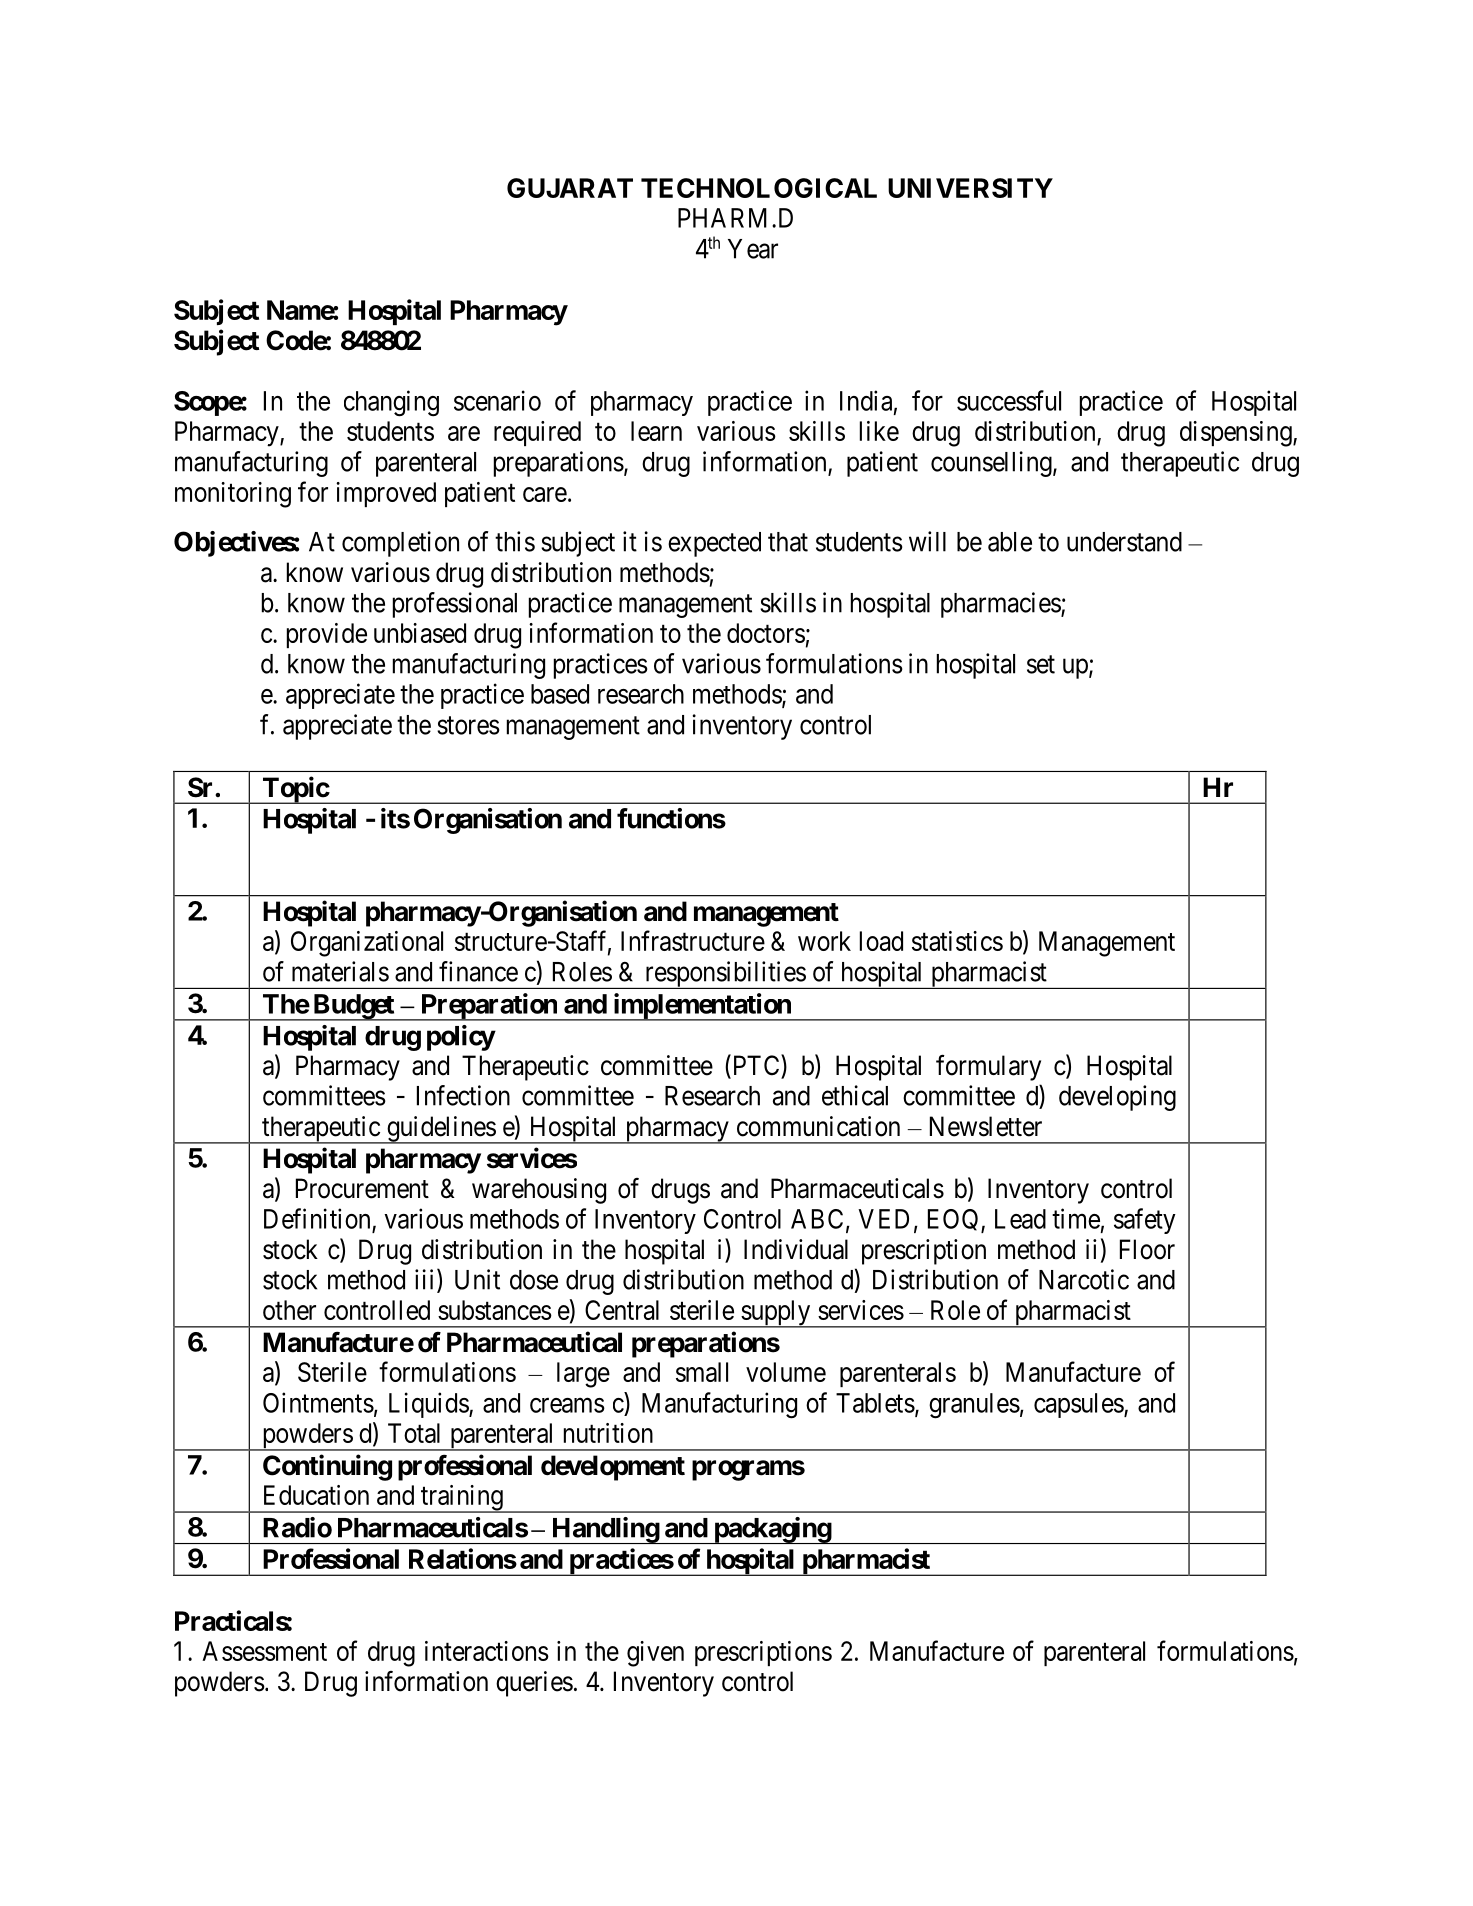  Describe the element at coordinates (362, 1188) in the page. I see `Procurement` at that location.
